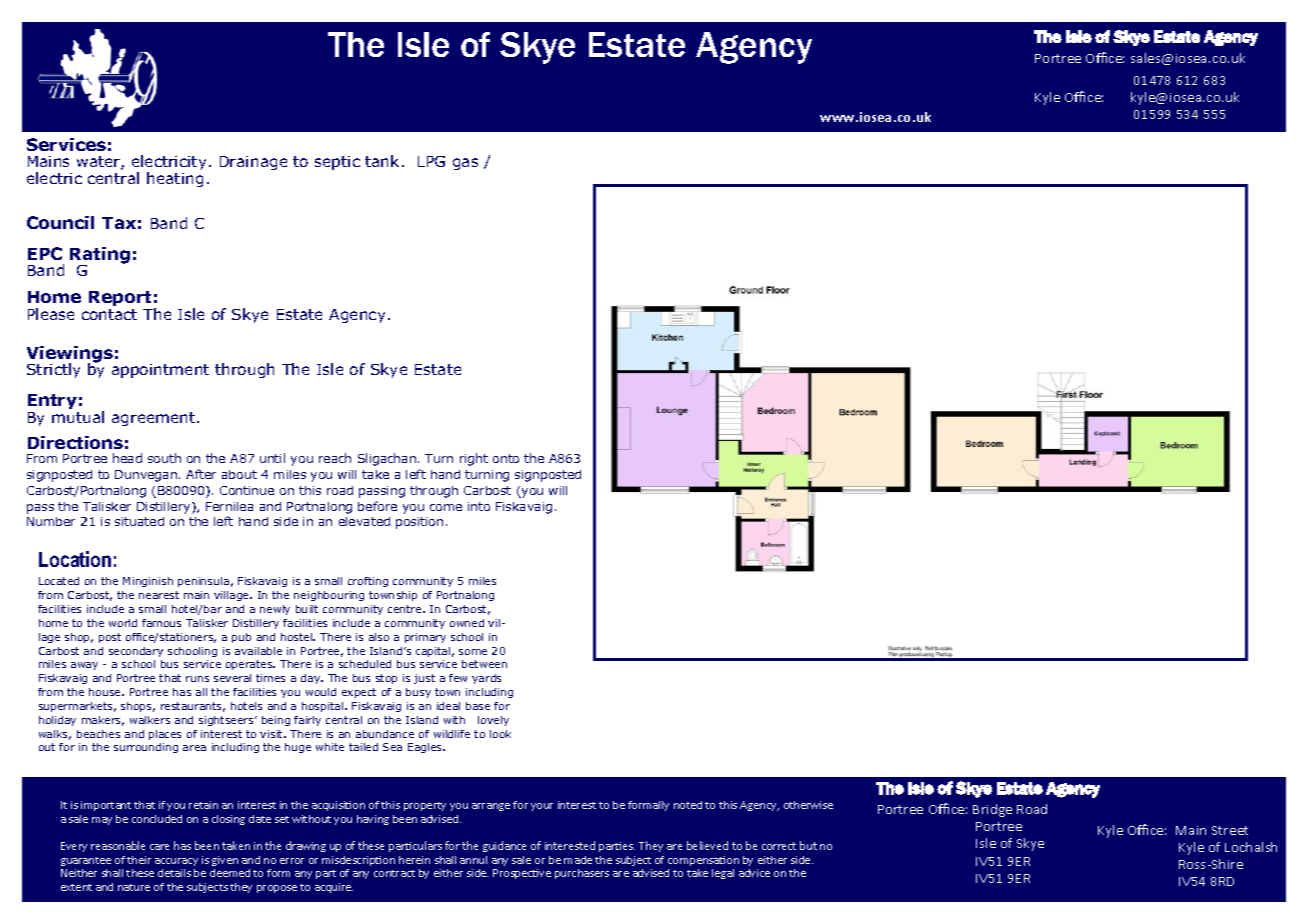 This image has width=1308, height=924. Describe the element at coordinates (160, 371) in the image. I see `appointment` at that location.
